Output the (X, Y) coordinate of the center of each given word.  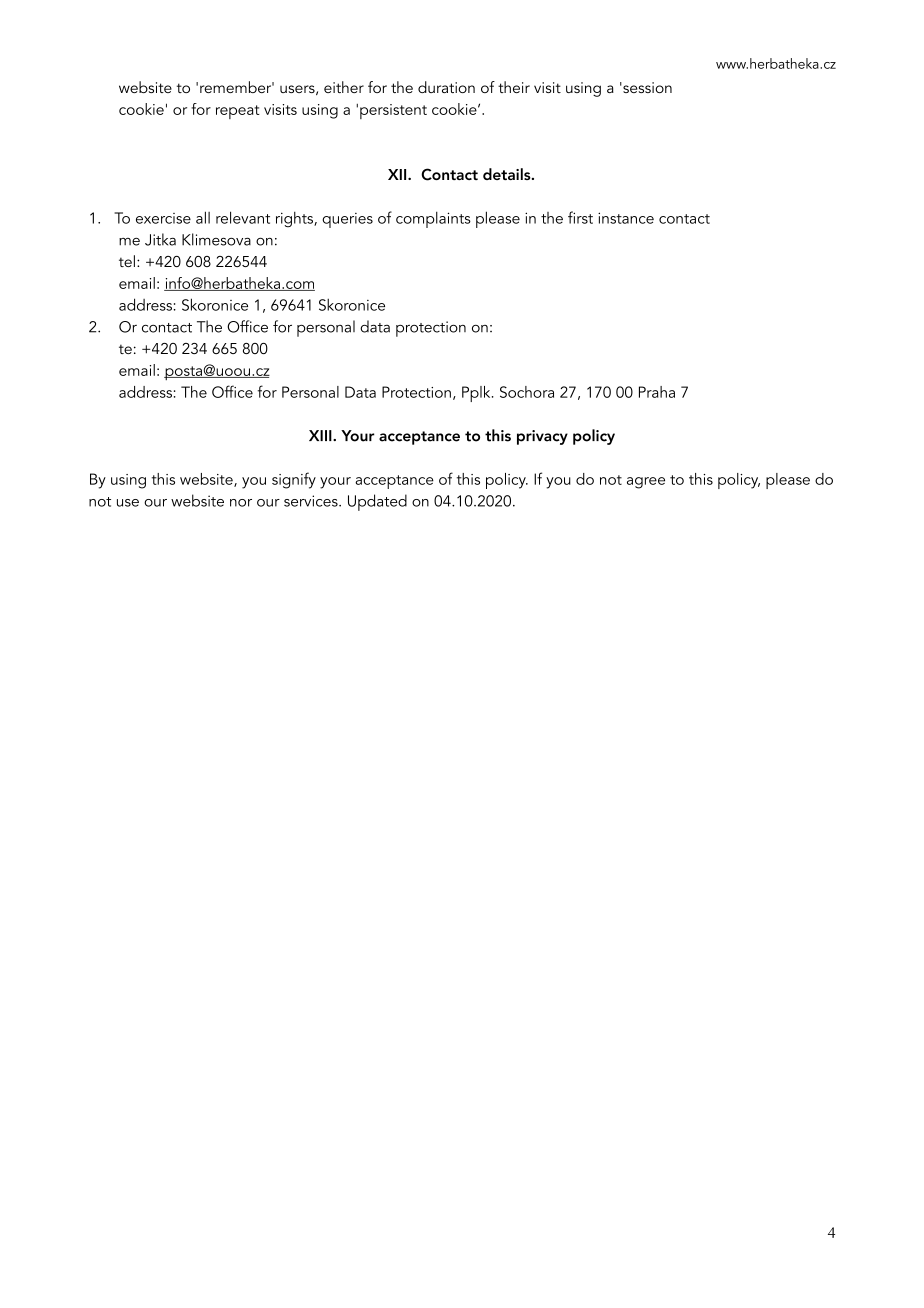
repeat (238, 112)
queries (347, 220)
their (514, 87)
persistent (393, 111)
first (580, 217)
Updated (377, 502)
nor (241, 503)
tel (127, 261)
